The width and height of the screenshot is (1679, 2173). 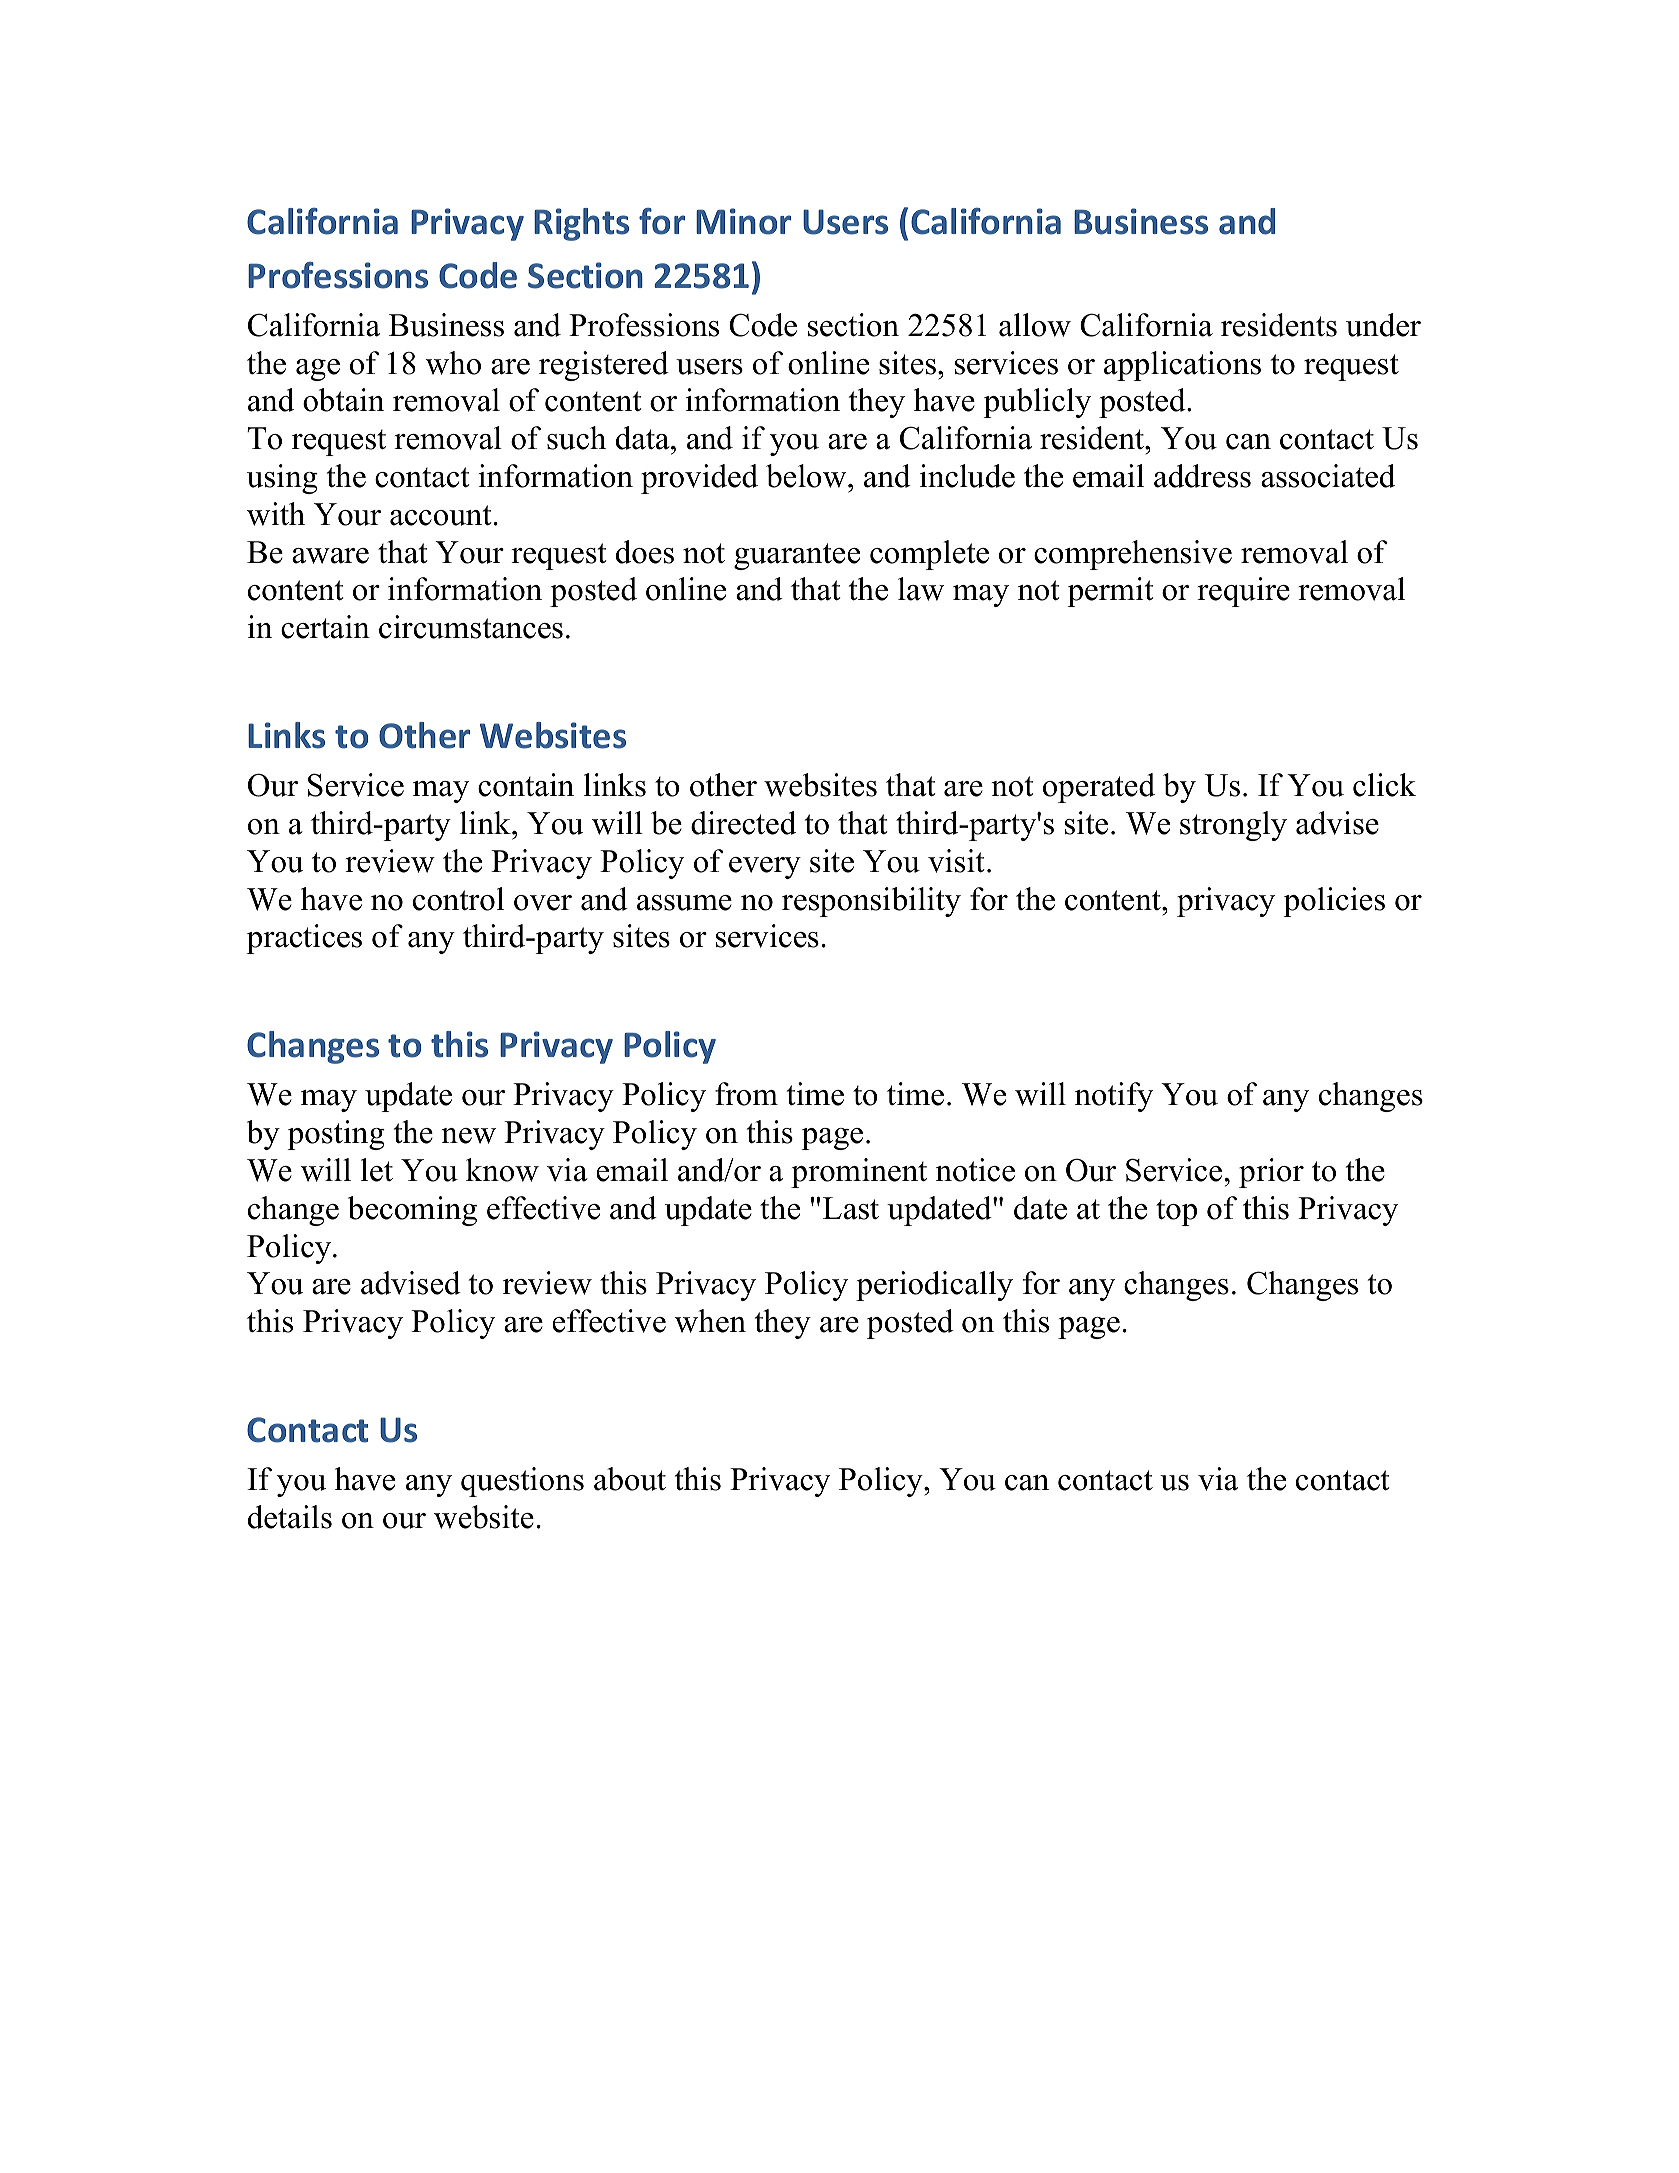 I want to click on Minor, so click(x=743, y=221).
